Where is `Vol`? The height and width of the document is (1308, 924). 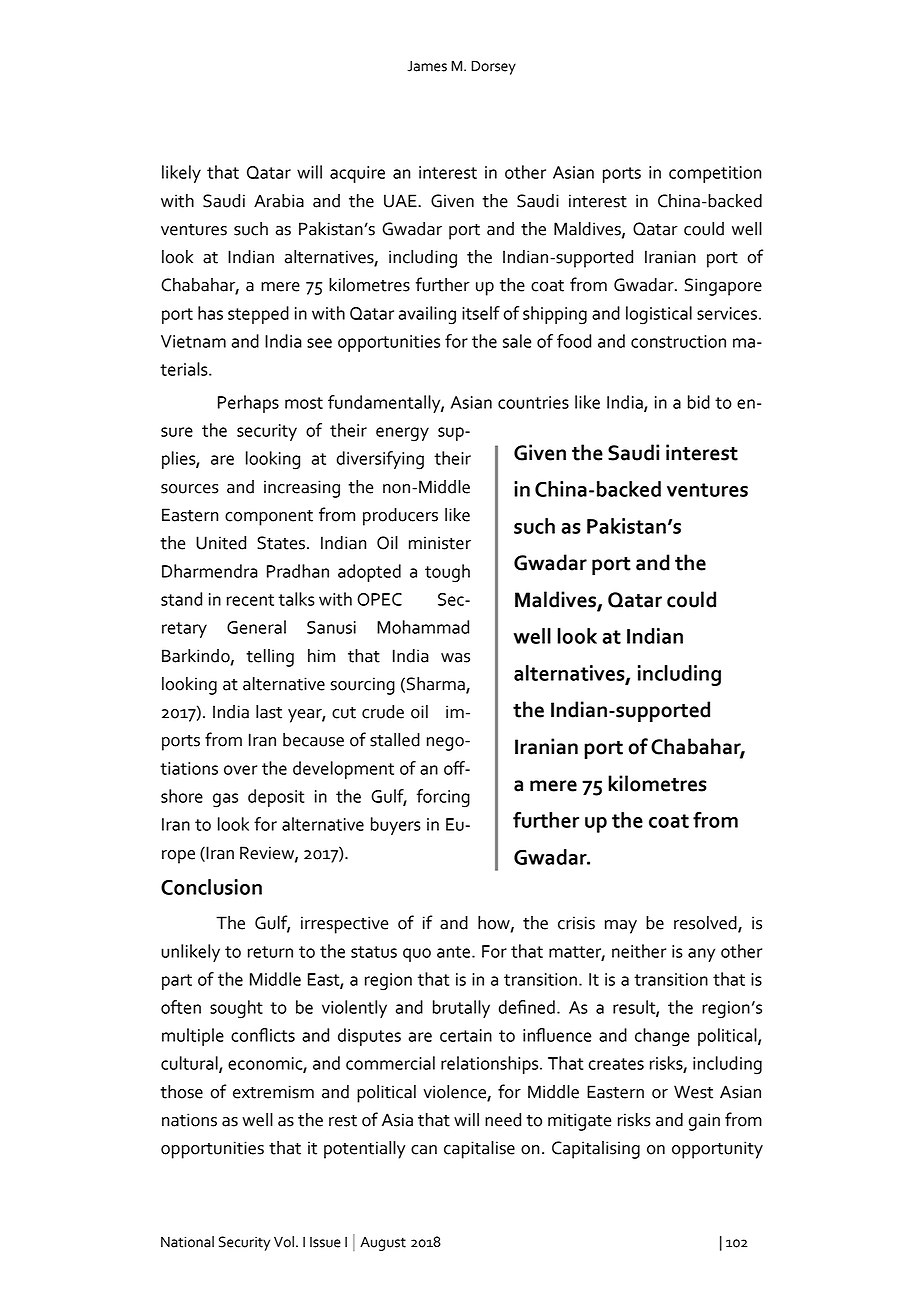
Vol is located at coordinates (284, 1242).
